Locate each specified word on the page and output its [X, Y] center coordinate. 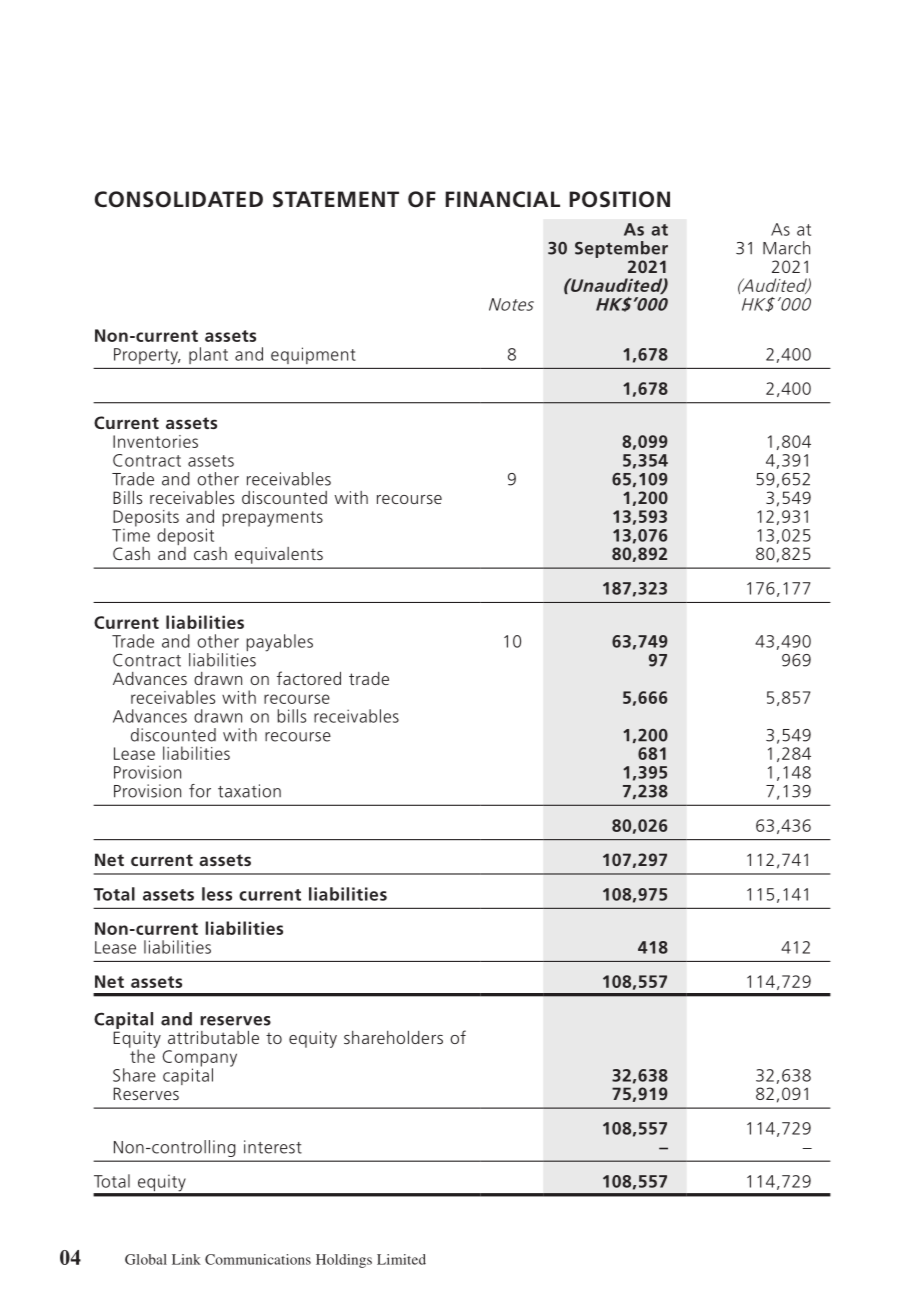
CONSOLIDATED [179, 199]
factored [309, 678]
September [621, 249]
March [786, 248]
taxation [249, 791]
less [217, 894]
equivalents [279, 555]
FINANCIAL [503, 199]
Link [186, 1259]
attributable [213, 1037]
